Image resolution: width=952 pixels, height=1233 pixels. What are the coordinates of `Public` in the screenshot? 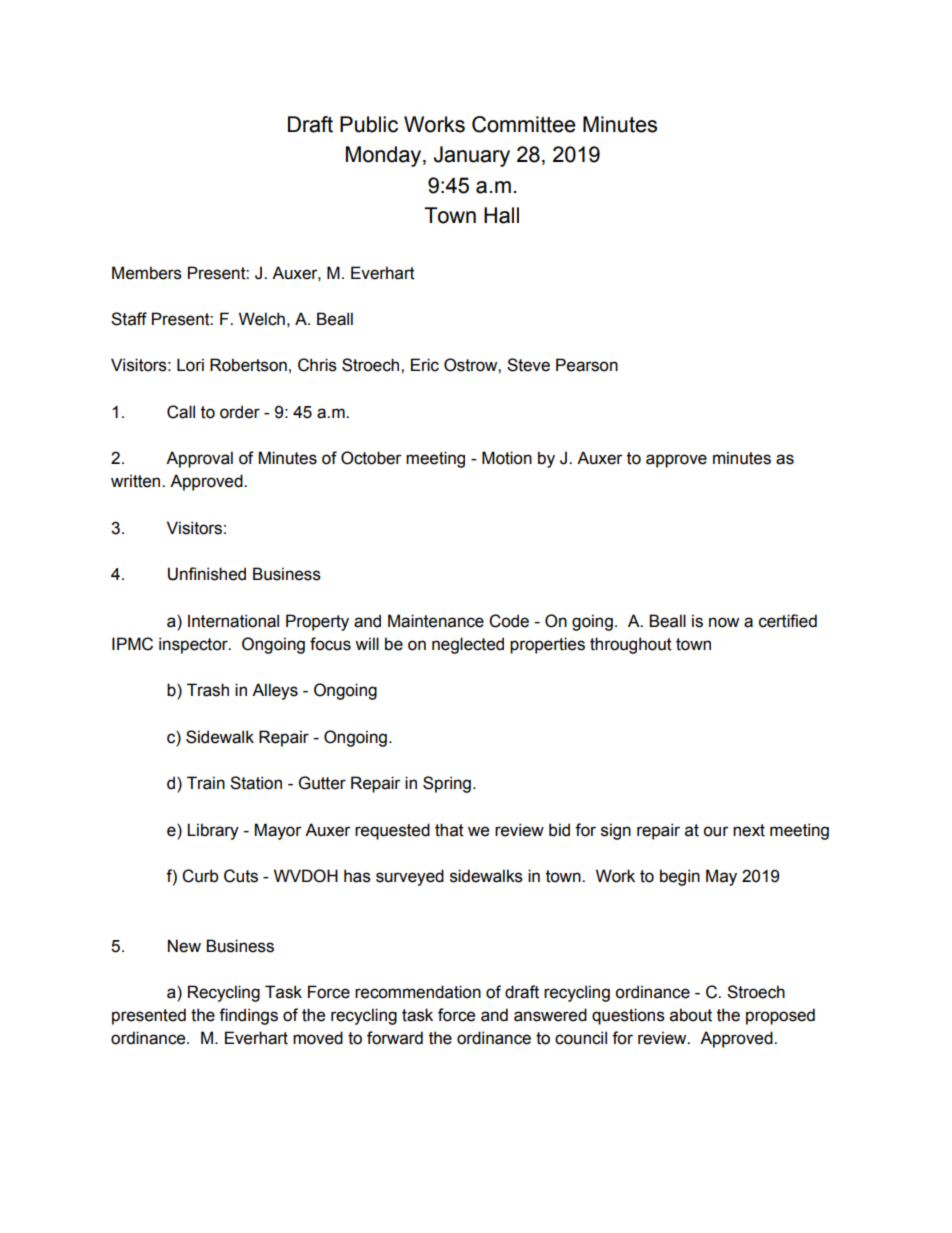 It's located at (369, 124).
